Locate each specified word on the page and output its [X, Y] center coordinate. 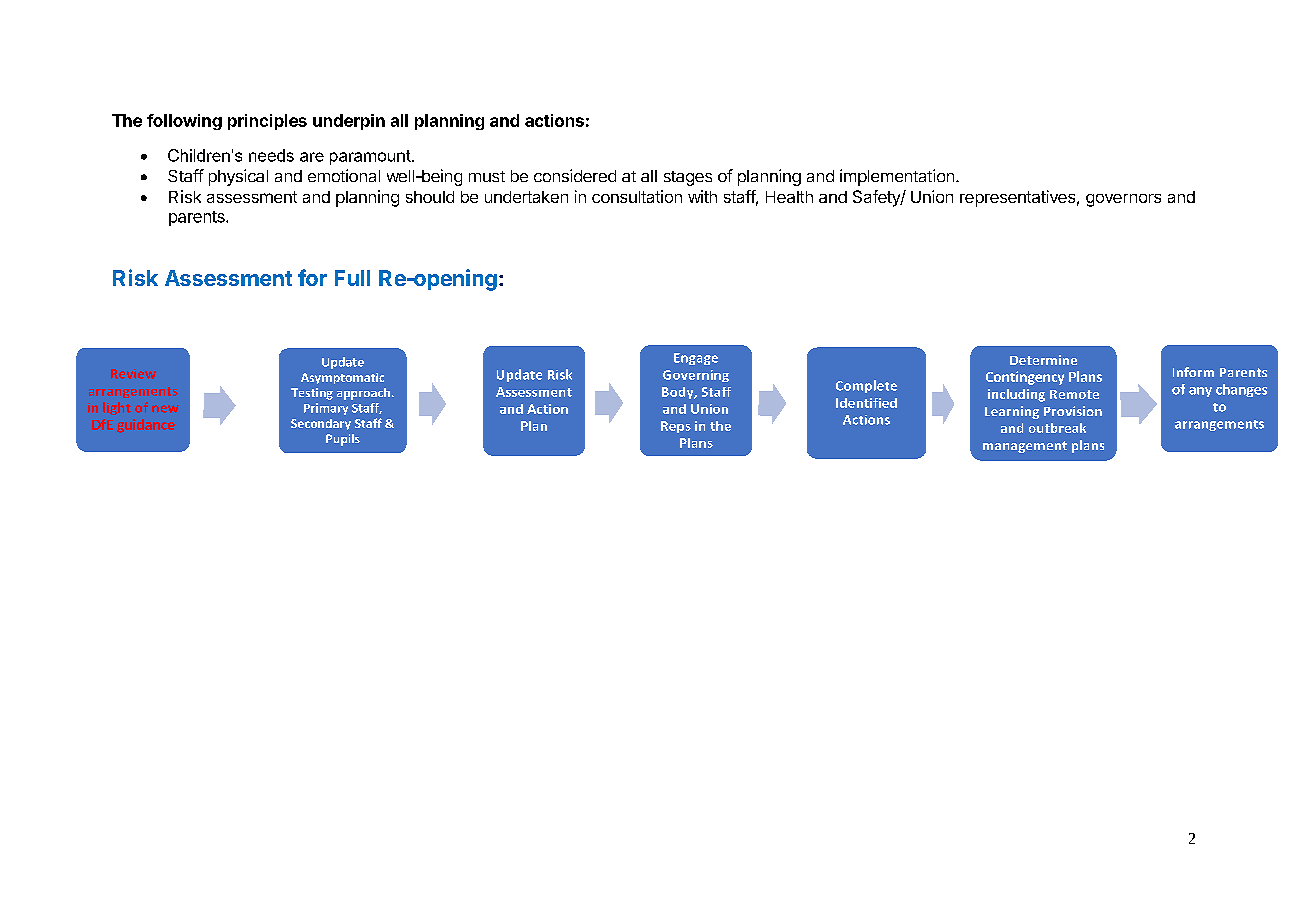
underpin [349, 122]
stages [688, 178]
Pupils [343, 440]
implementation [897, 177]
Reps [676, 427]
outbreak [1057, 428]
